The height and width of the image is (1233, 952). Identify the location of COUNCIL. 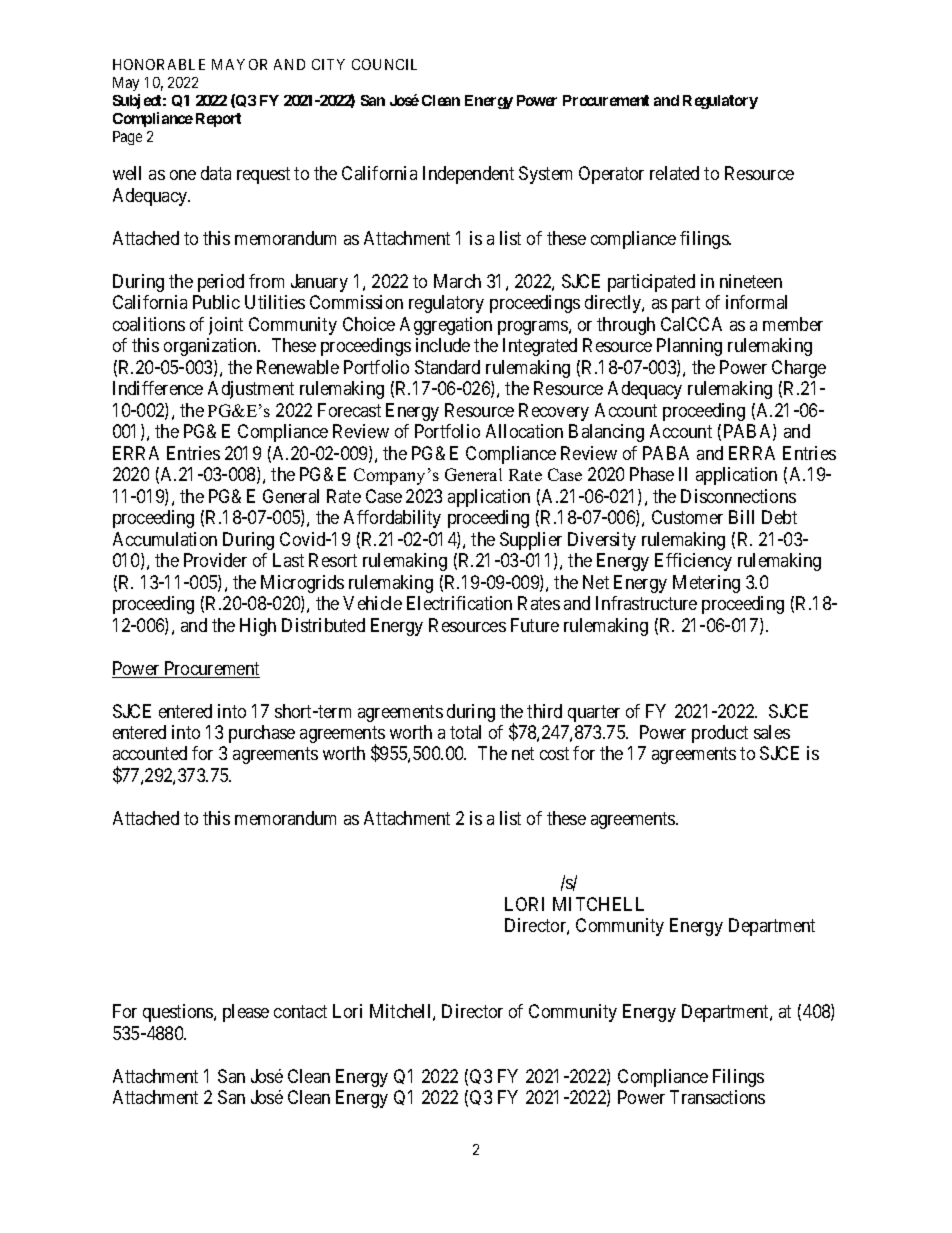
(384, 64).
